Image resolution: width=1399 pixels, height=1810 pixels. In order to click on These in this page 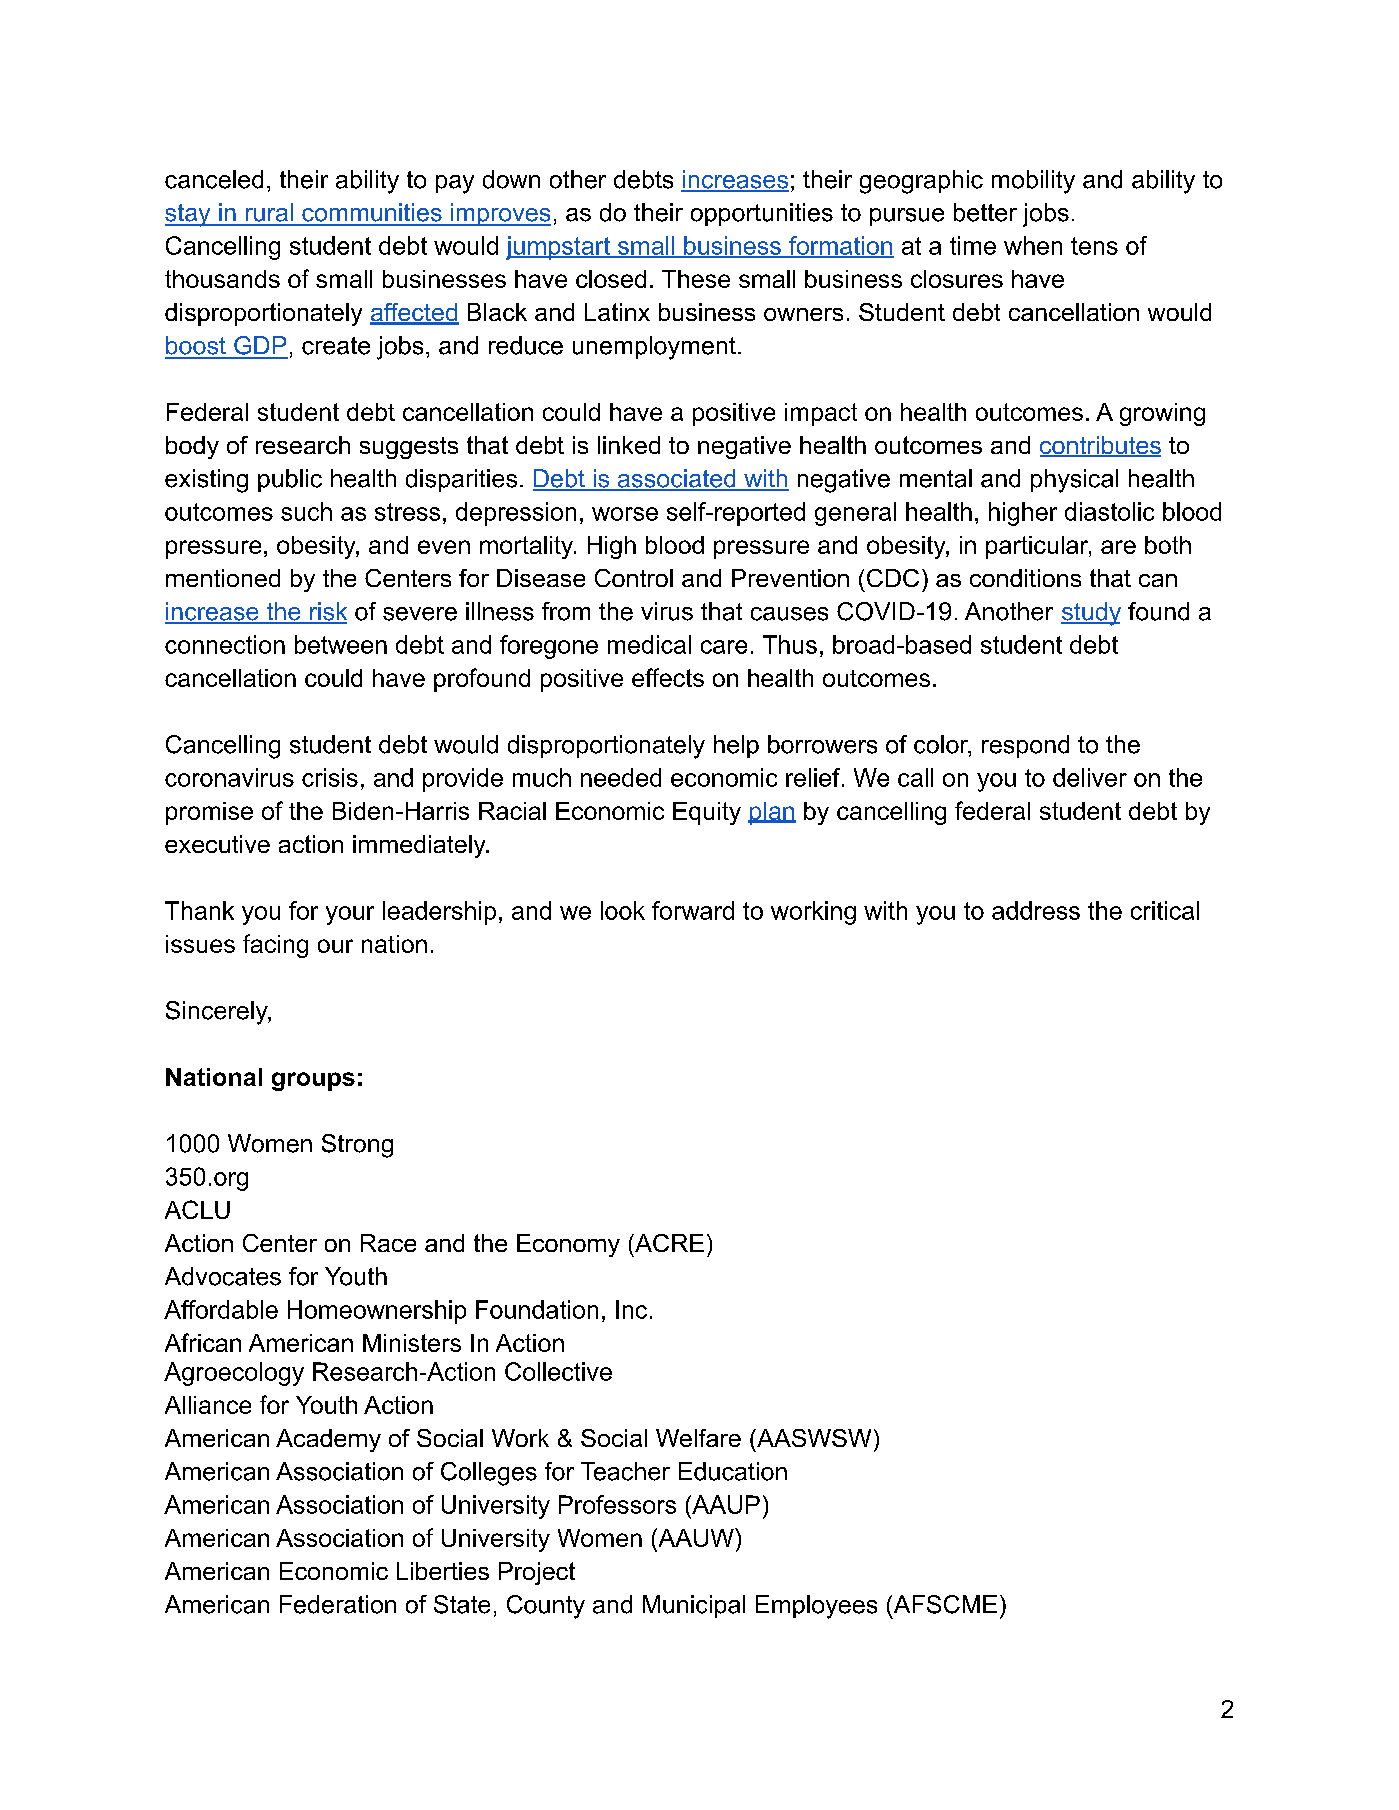, I will do `click(696, 279)`.
